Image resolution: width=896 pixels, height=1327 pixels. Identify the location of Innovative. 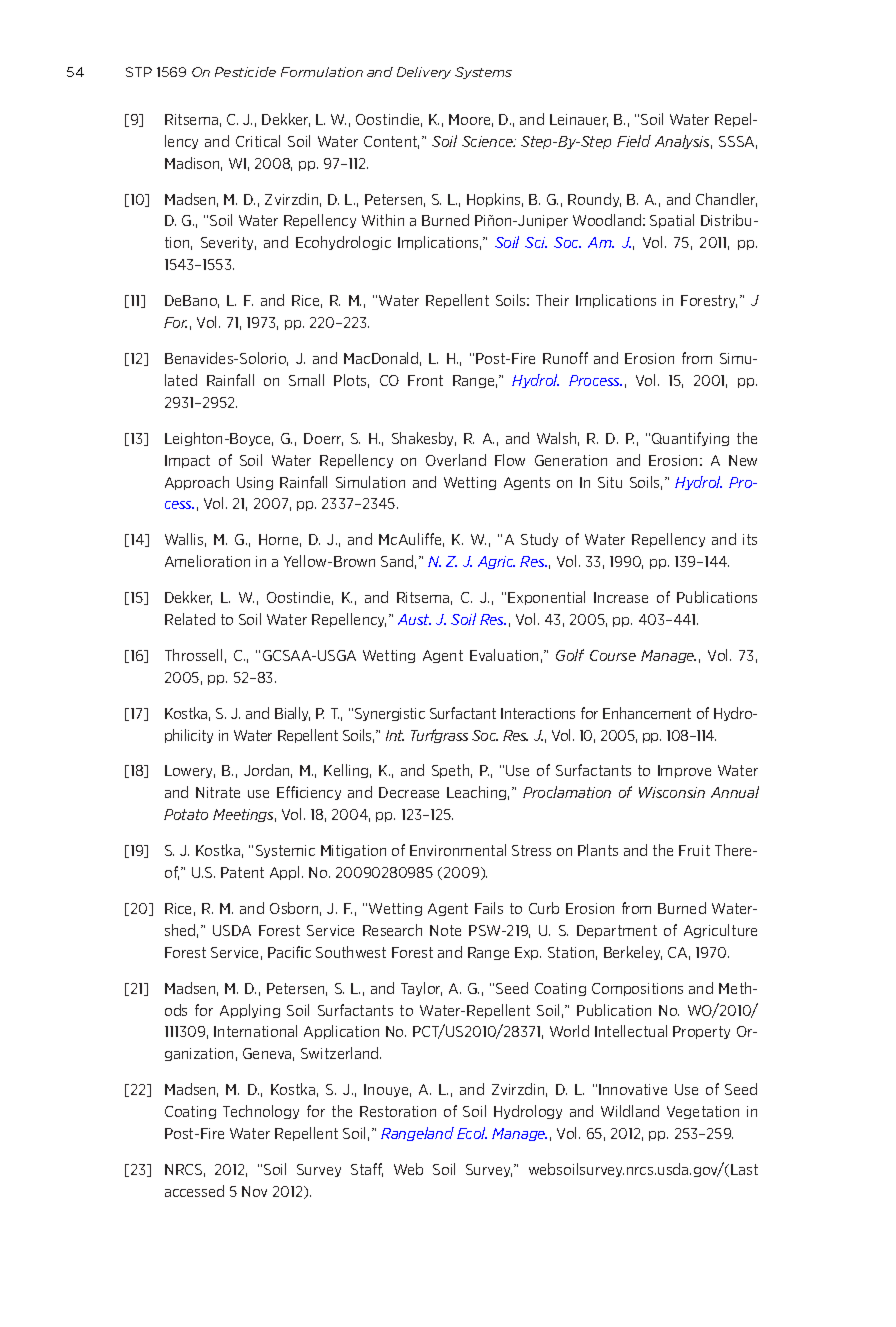
(633, 1089).
